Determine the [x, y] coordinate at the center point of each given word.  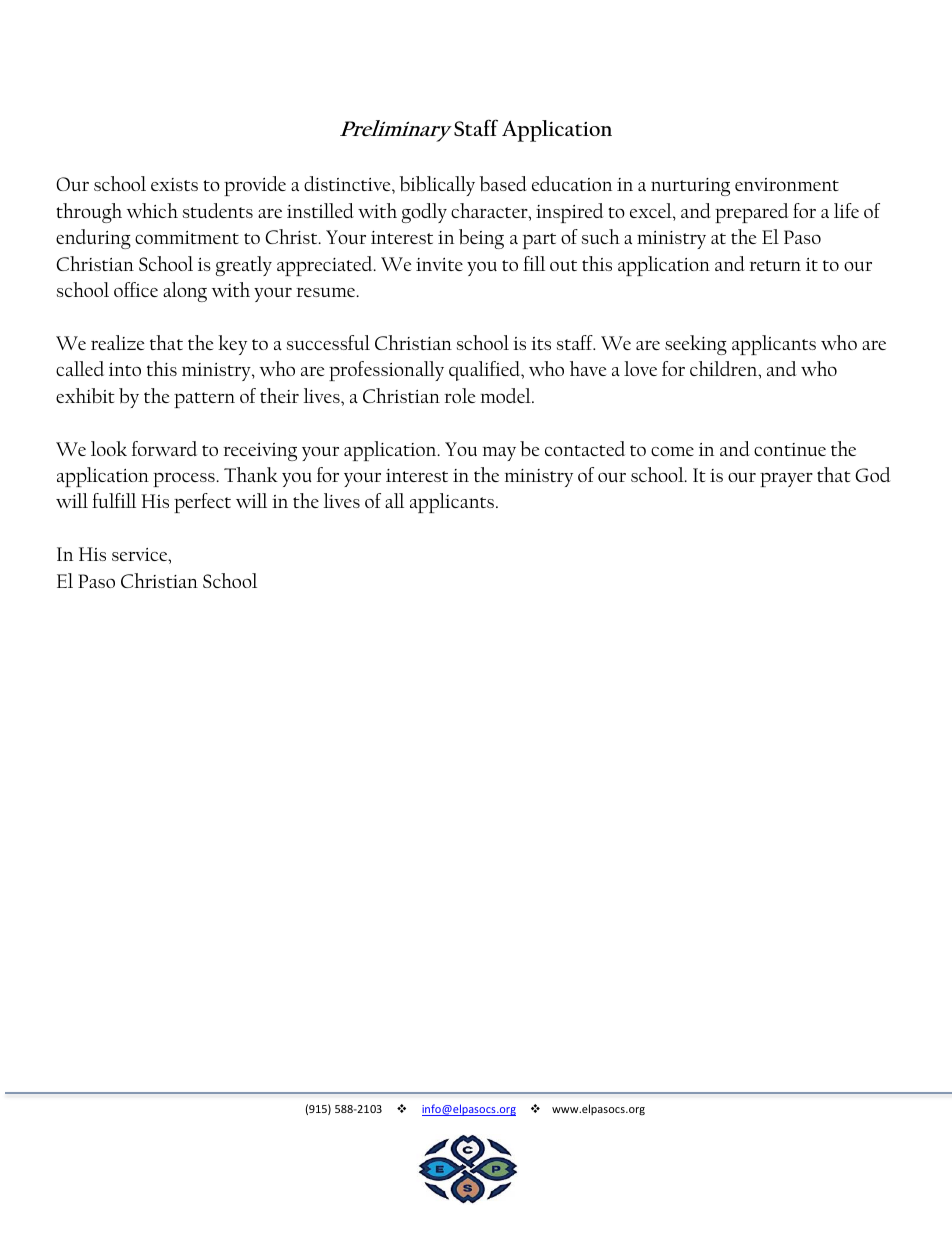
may [499, 454]
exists [174, 184]
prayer [786, 480]
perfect [202, 503]
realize [118, 342]
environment [787, 184]
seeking [696, 345]
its [541, 343]
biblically [437, 186]
